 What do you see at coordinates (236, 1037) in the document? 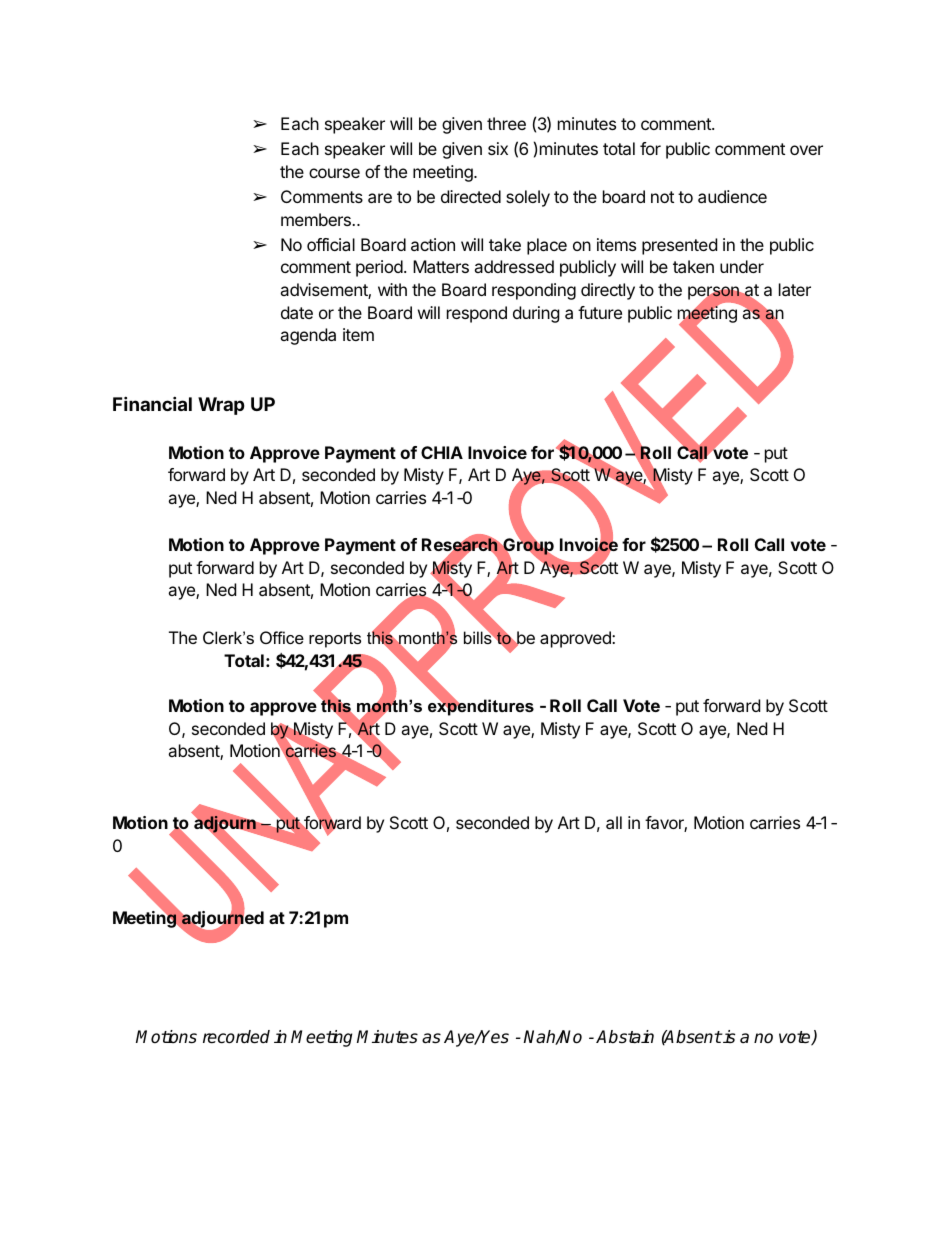
I see `recorded` at bounding box center [236, 1037].
